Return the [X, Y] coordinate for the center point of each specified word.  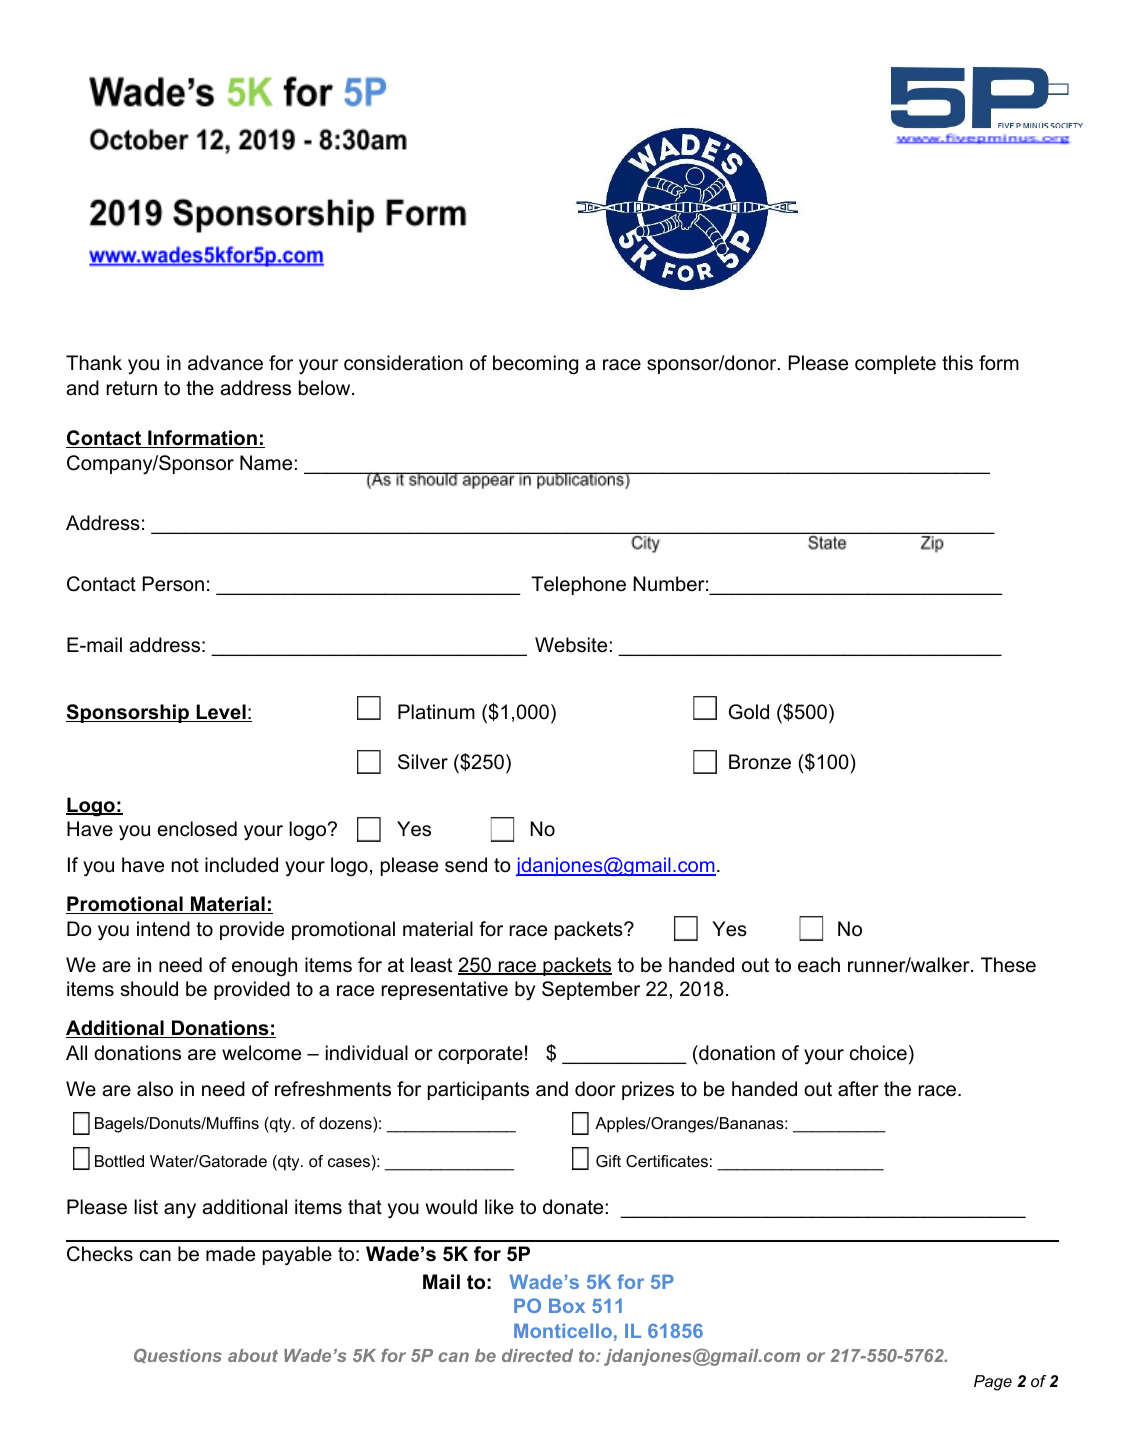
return [132, 388]
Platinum [436, 712]
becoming [535, 365]
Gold [749, 712]
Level [221, 713]
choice [878, 1053]
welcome [261, 1053]
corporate [480, 1055]
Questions [178, 1356]
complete [895, 364]
